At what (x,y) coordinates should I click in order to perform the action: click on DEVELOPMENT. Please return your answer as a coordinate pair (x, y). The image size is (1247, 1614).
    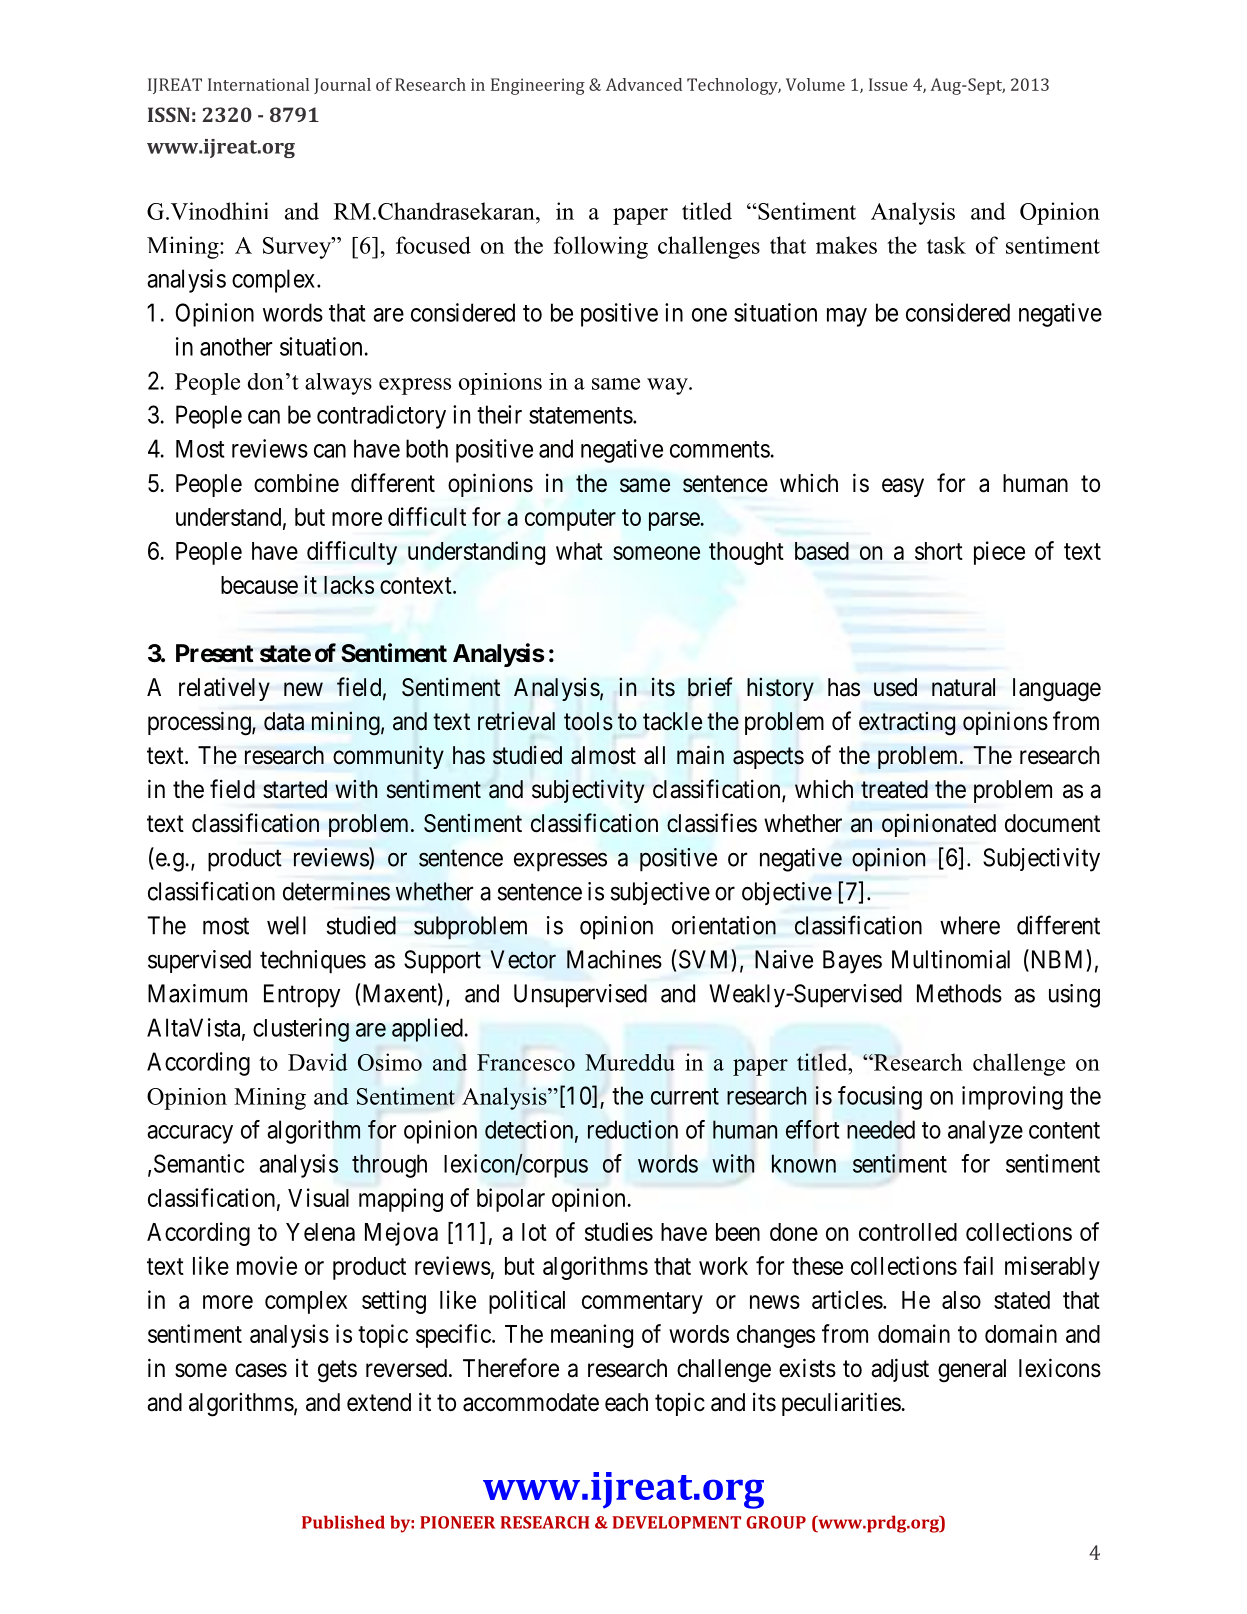
    Looking at the image, I should click on (676, 1522).
